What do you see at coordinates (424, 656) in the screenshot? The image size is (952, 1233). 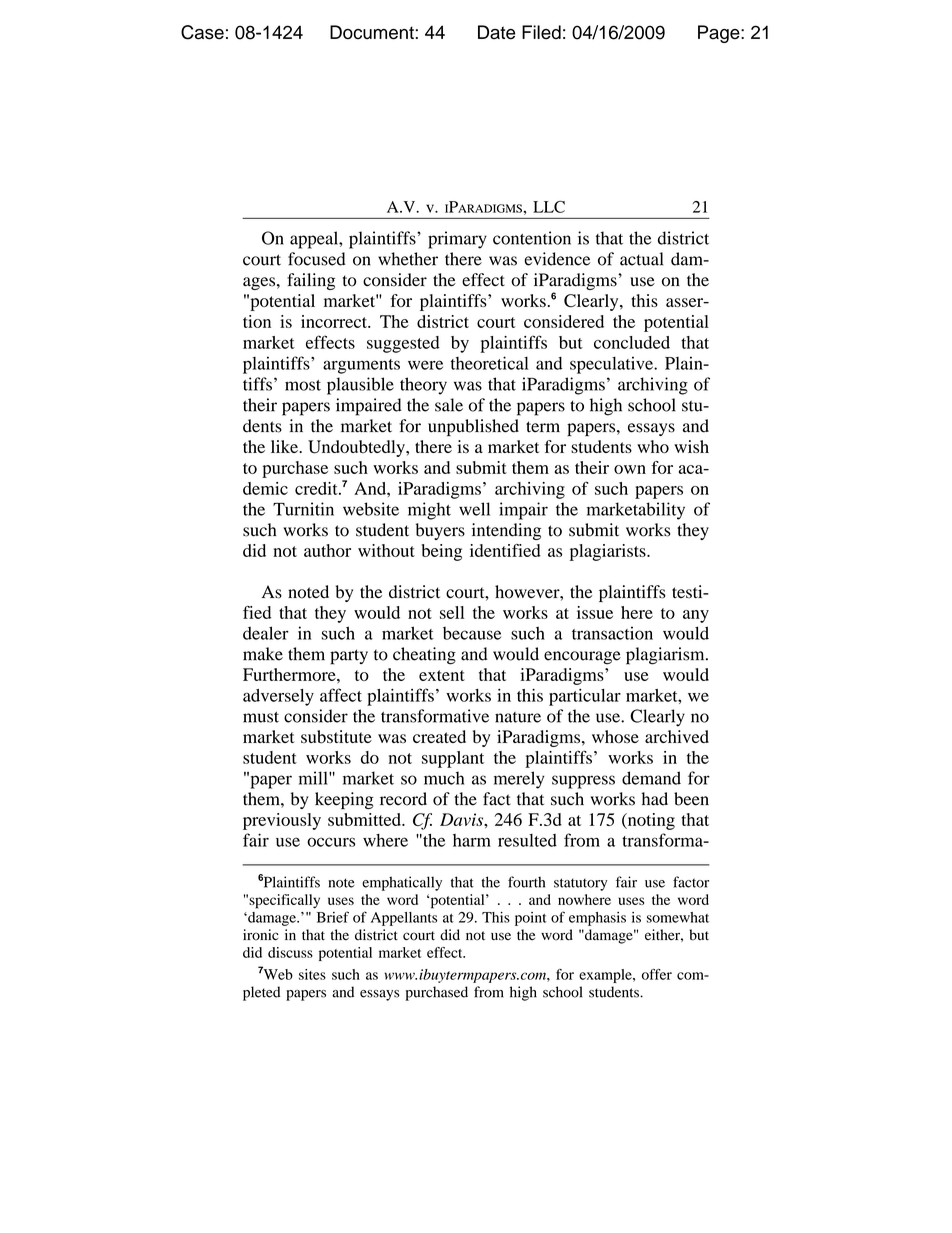 I see `cheating` at bounding box center [424, 656].
